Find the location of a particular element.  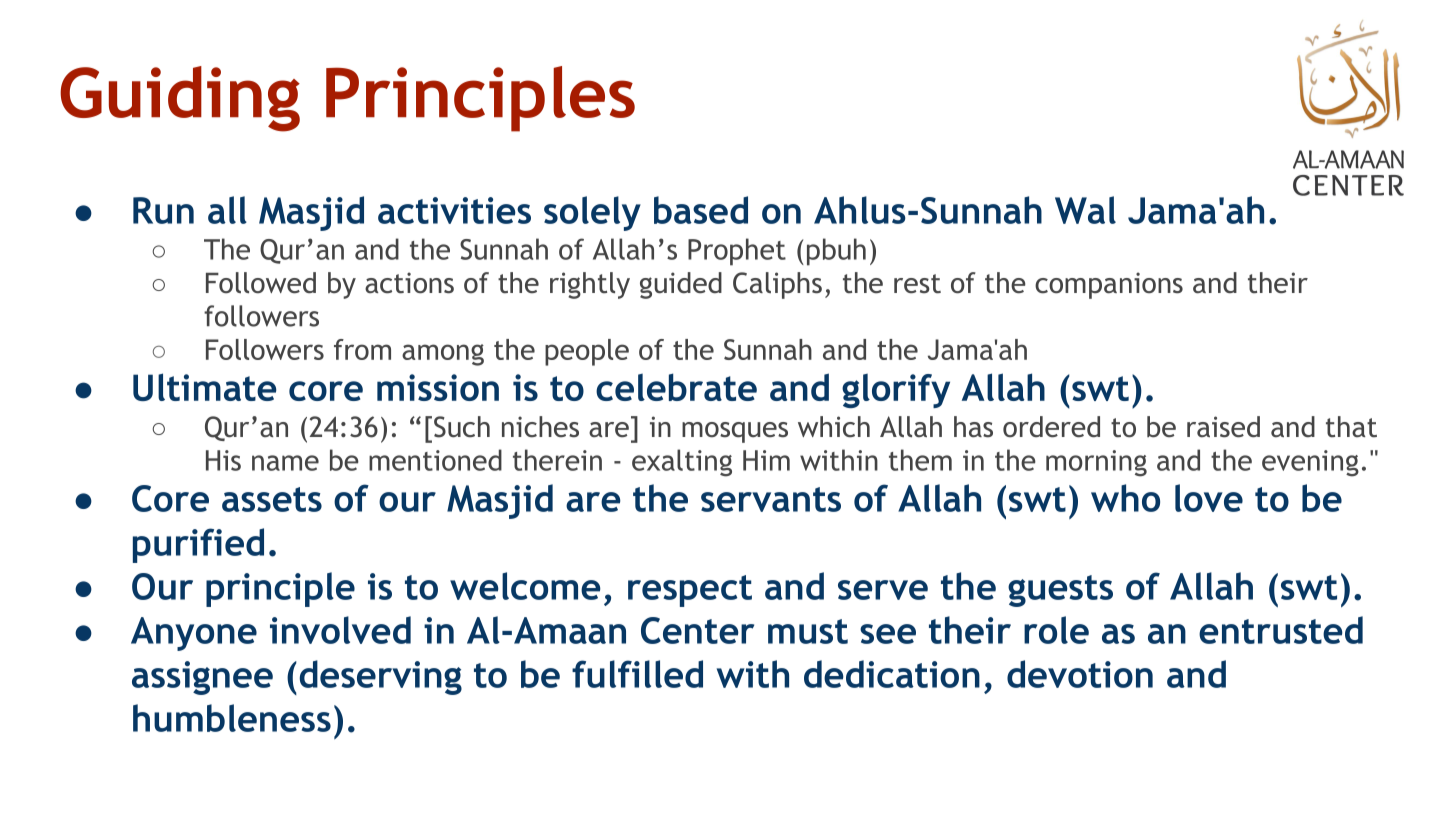

devotion is located at coordinates (1080, 674).
